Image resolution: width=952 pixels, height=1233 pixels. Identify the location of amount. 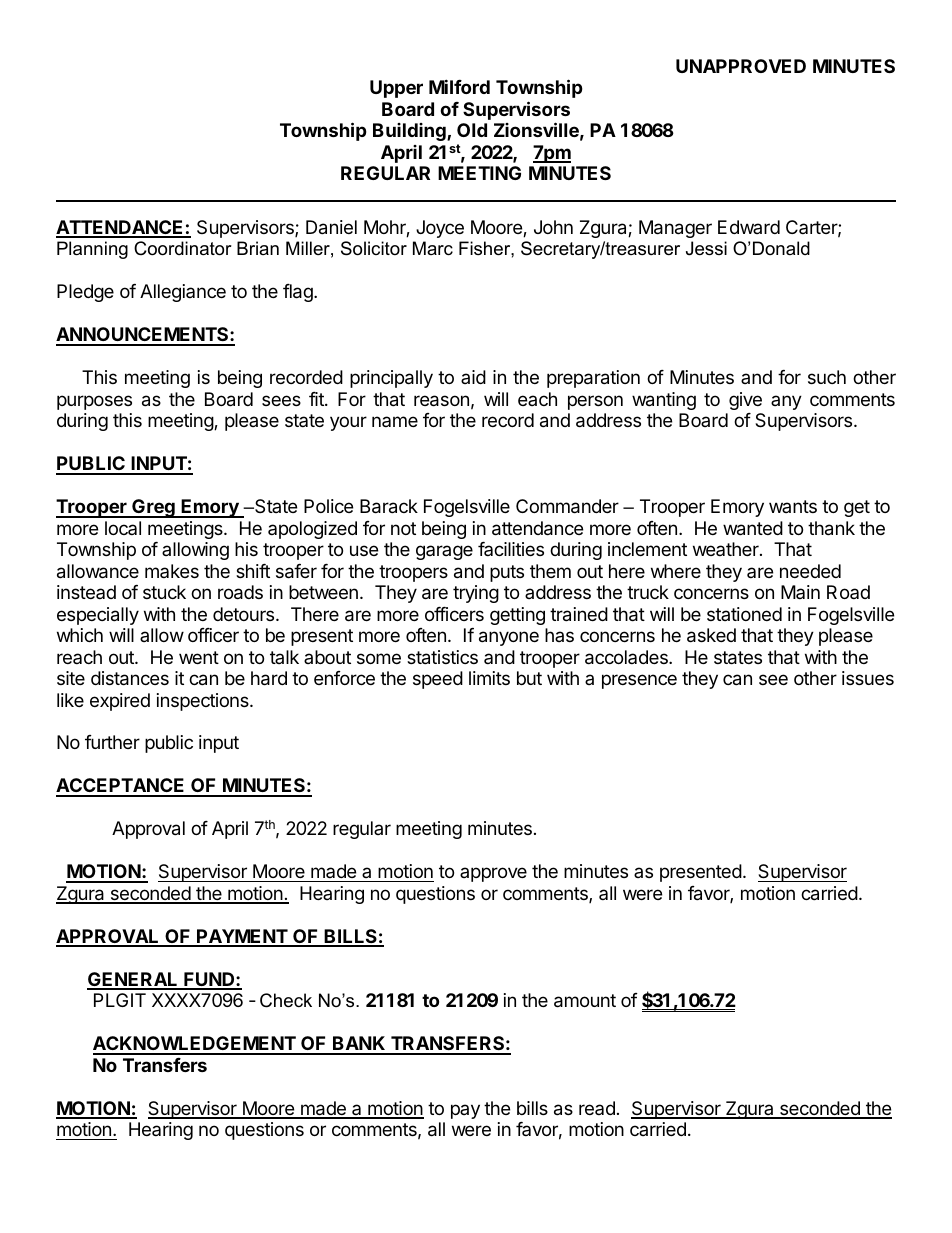
(585, 1001).
